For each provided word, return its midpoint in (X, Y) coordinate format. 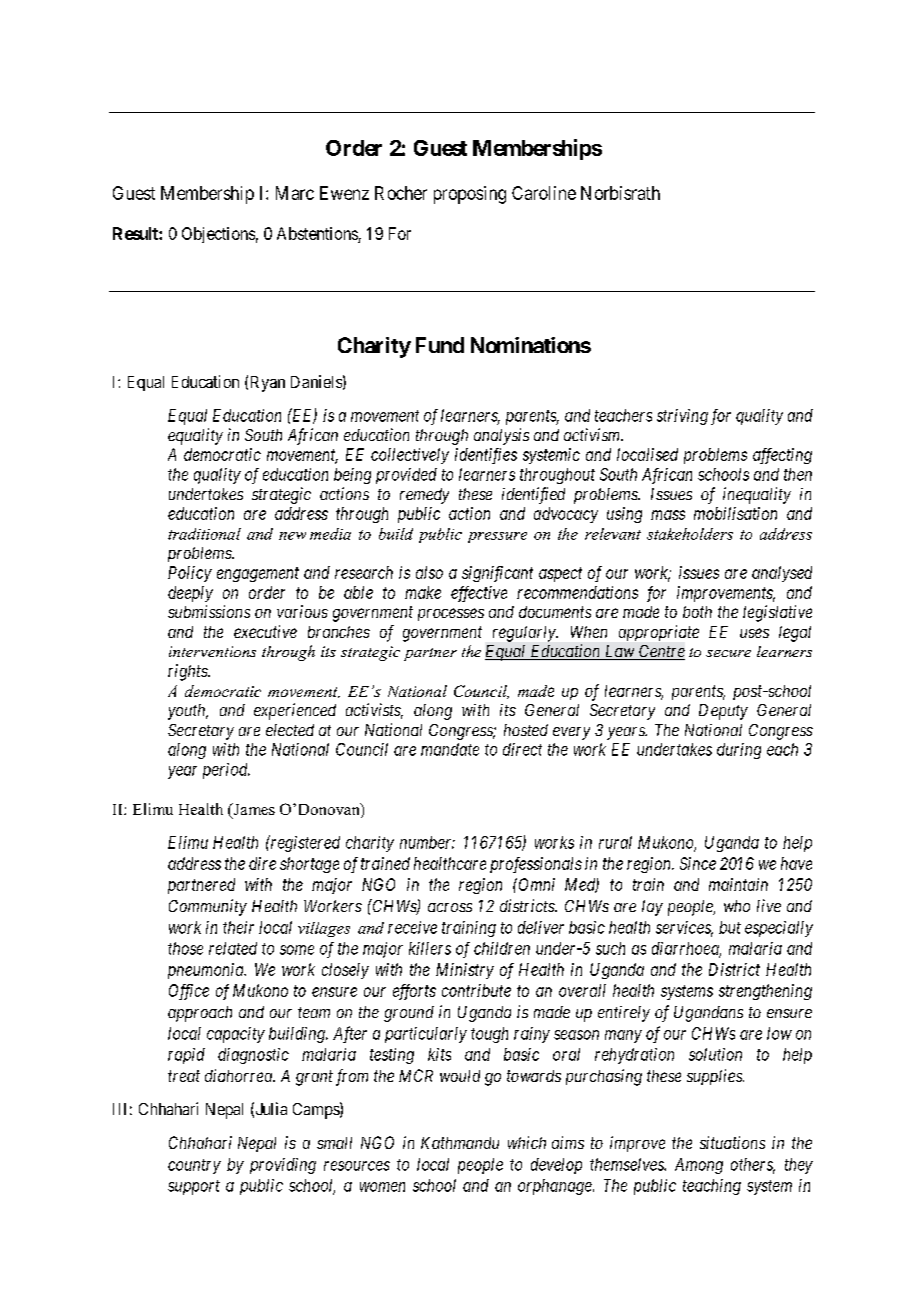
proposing (470, 195)
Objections (218, 235)
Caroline (544, 193)
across (450, 907)
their (238, 927)
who (737, 906)
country (194, 1166)
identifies (486, 456)
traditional (204, 534)
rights (188, 672)
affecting (782, 456)
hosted (526, 730)
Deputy (723, 712)
